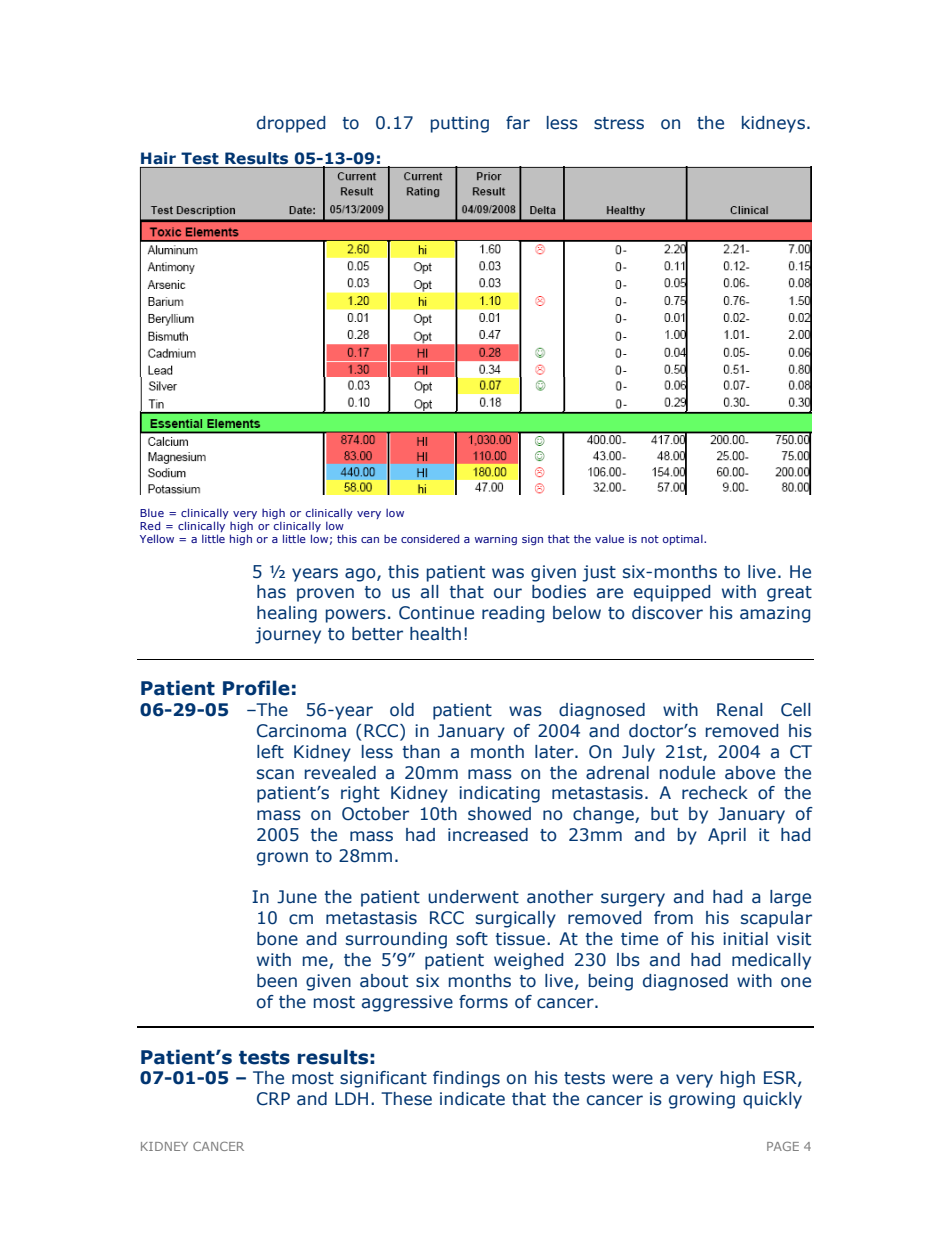 This image has width=952, height=1233. I want to click on CRP, so click(273, 1099).
